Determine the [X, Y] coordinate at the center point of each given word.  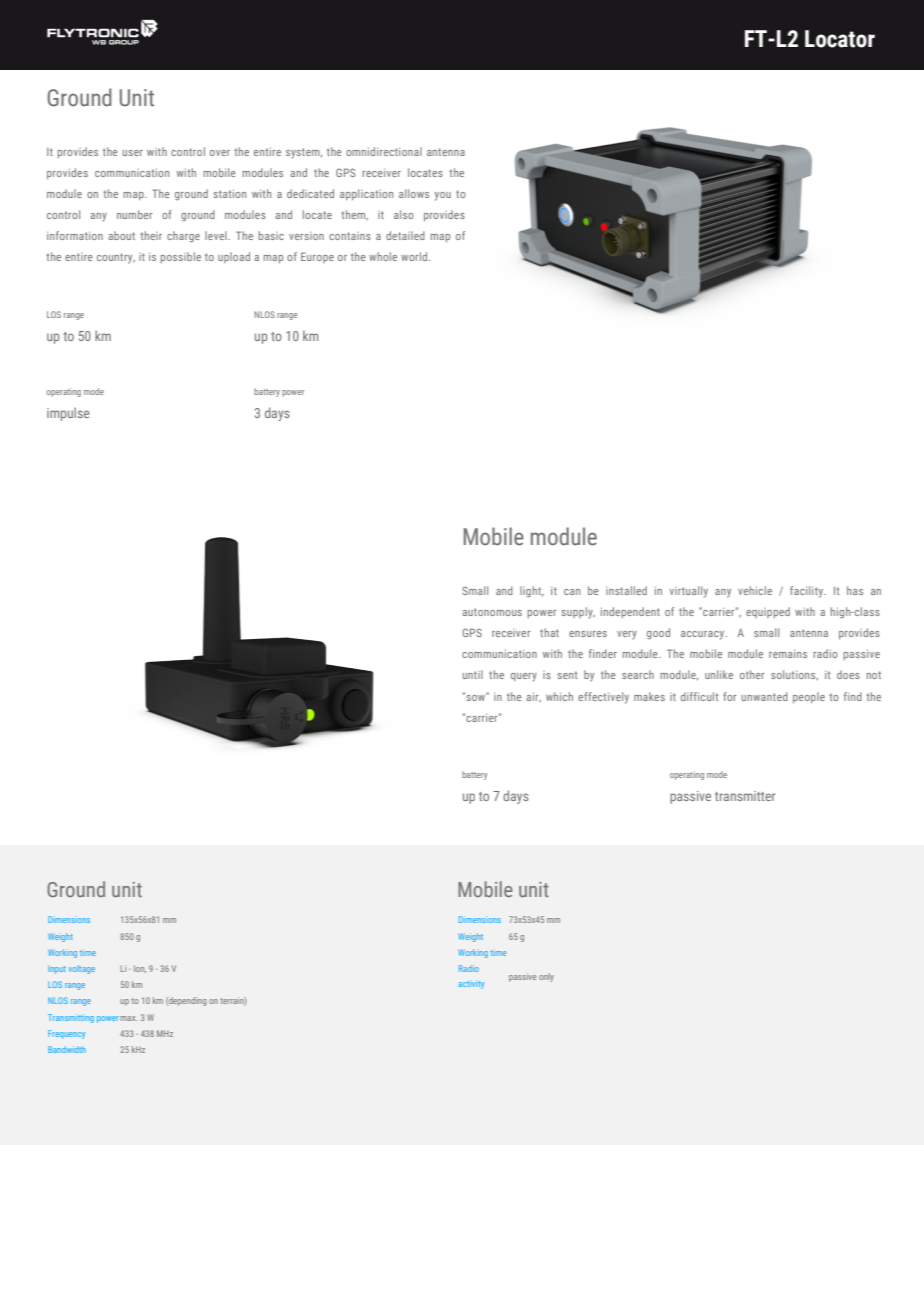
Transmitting [71, 1018]
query [524, 677]
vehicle [755, 590]
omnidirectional [384, 151]
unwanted [765, 696]
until [473, 674]
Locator [840, 39]
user [133, 153]
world [415, 256]
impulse [68, 414]
